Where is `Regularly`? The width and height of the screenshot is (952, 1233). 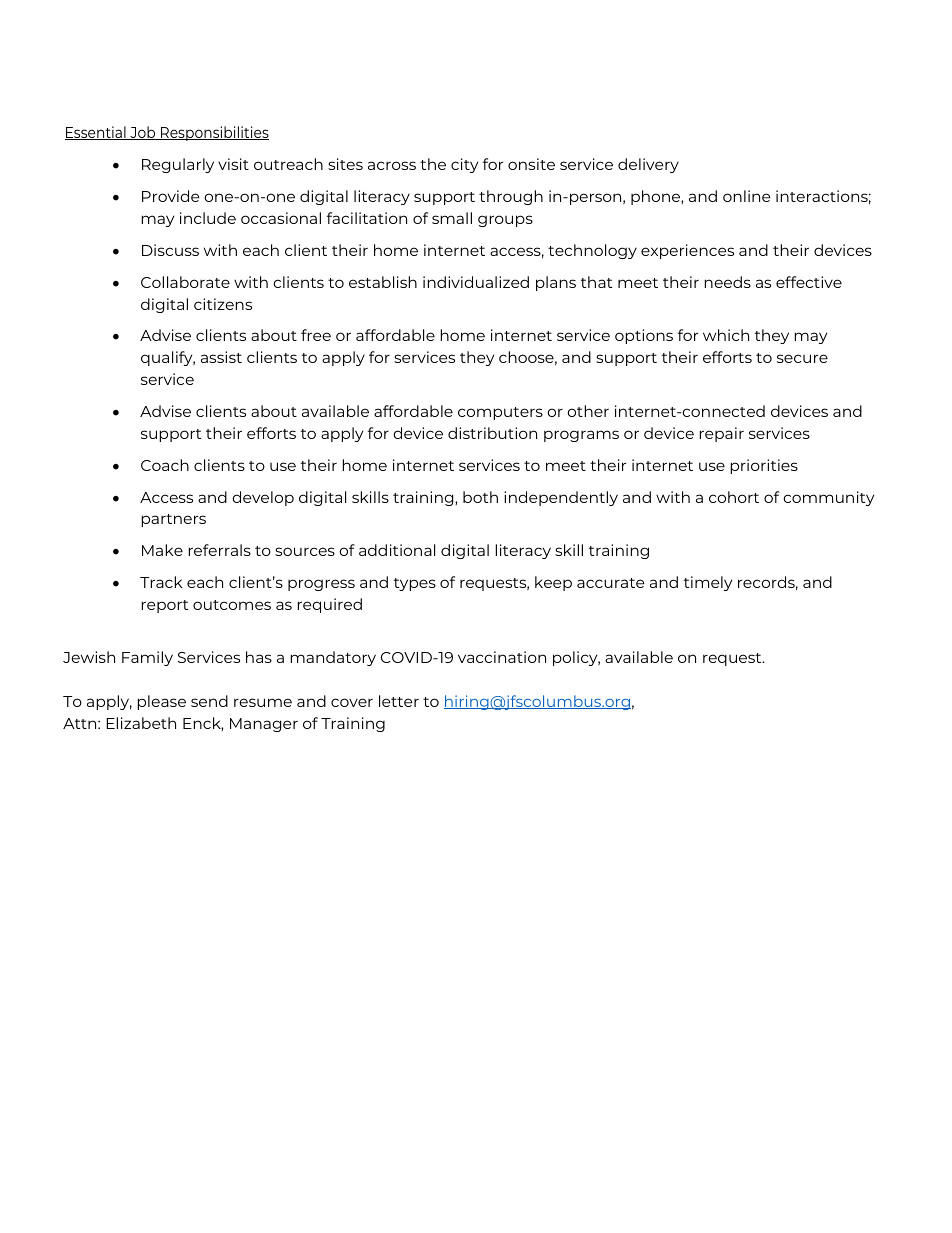
Regularly is located at coordinates (178, 165).
